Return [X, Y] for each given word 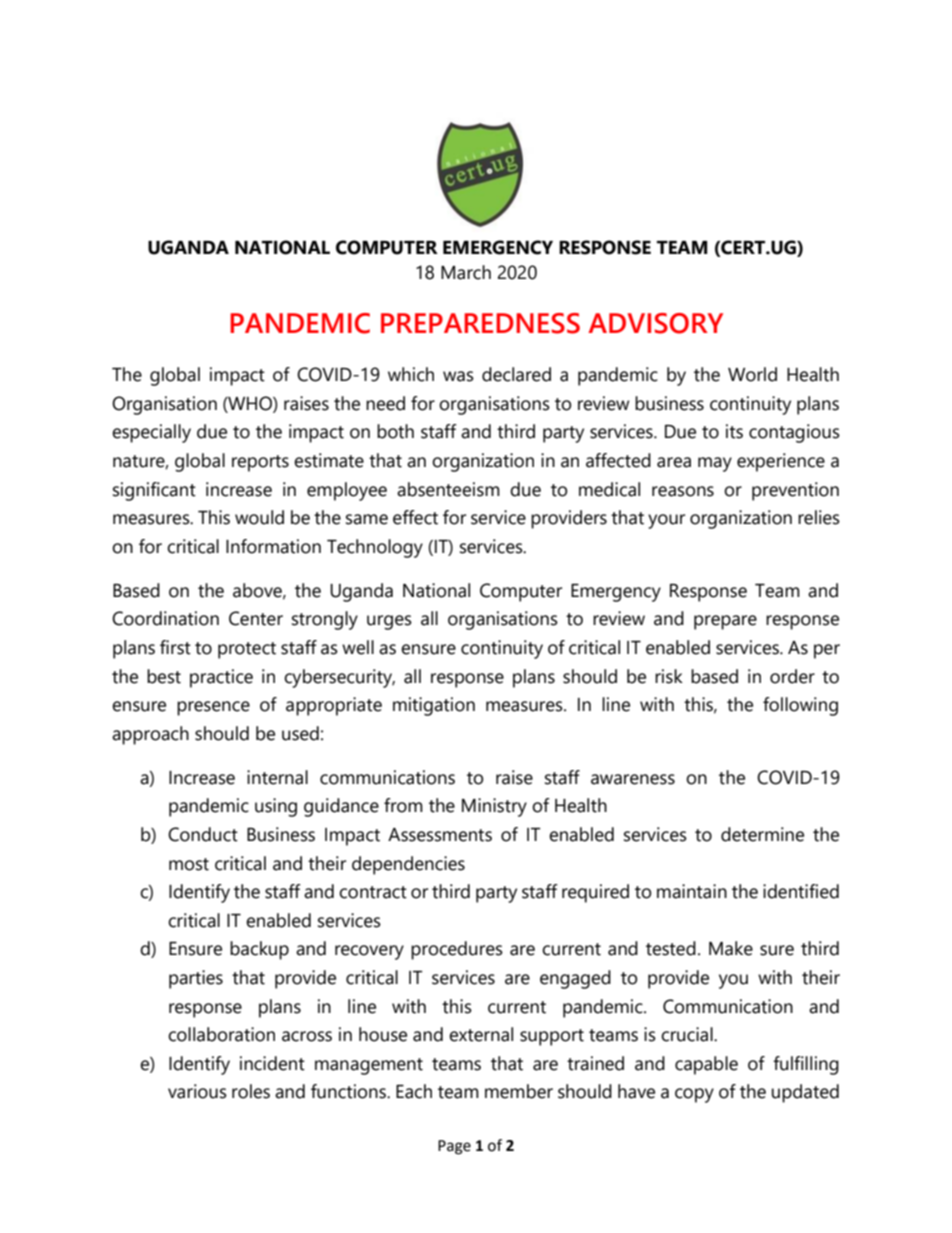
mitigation [434, 706]
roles [251, 1091]
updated [805, 1093]
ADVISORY [655, 323]
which [411, 374]
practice [221, 678]
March [466, 272]
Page [454, 1147]
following [800, 706]
